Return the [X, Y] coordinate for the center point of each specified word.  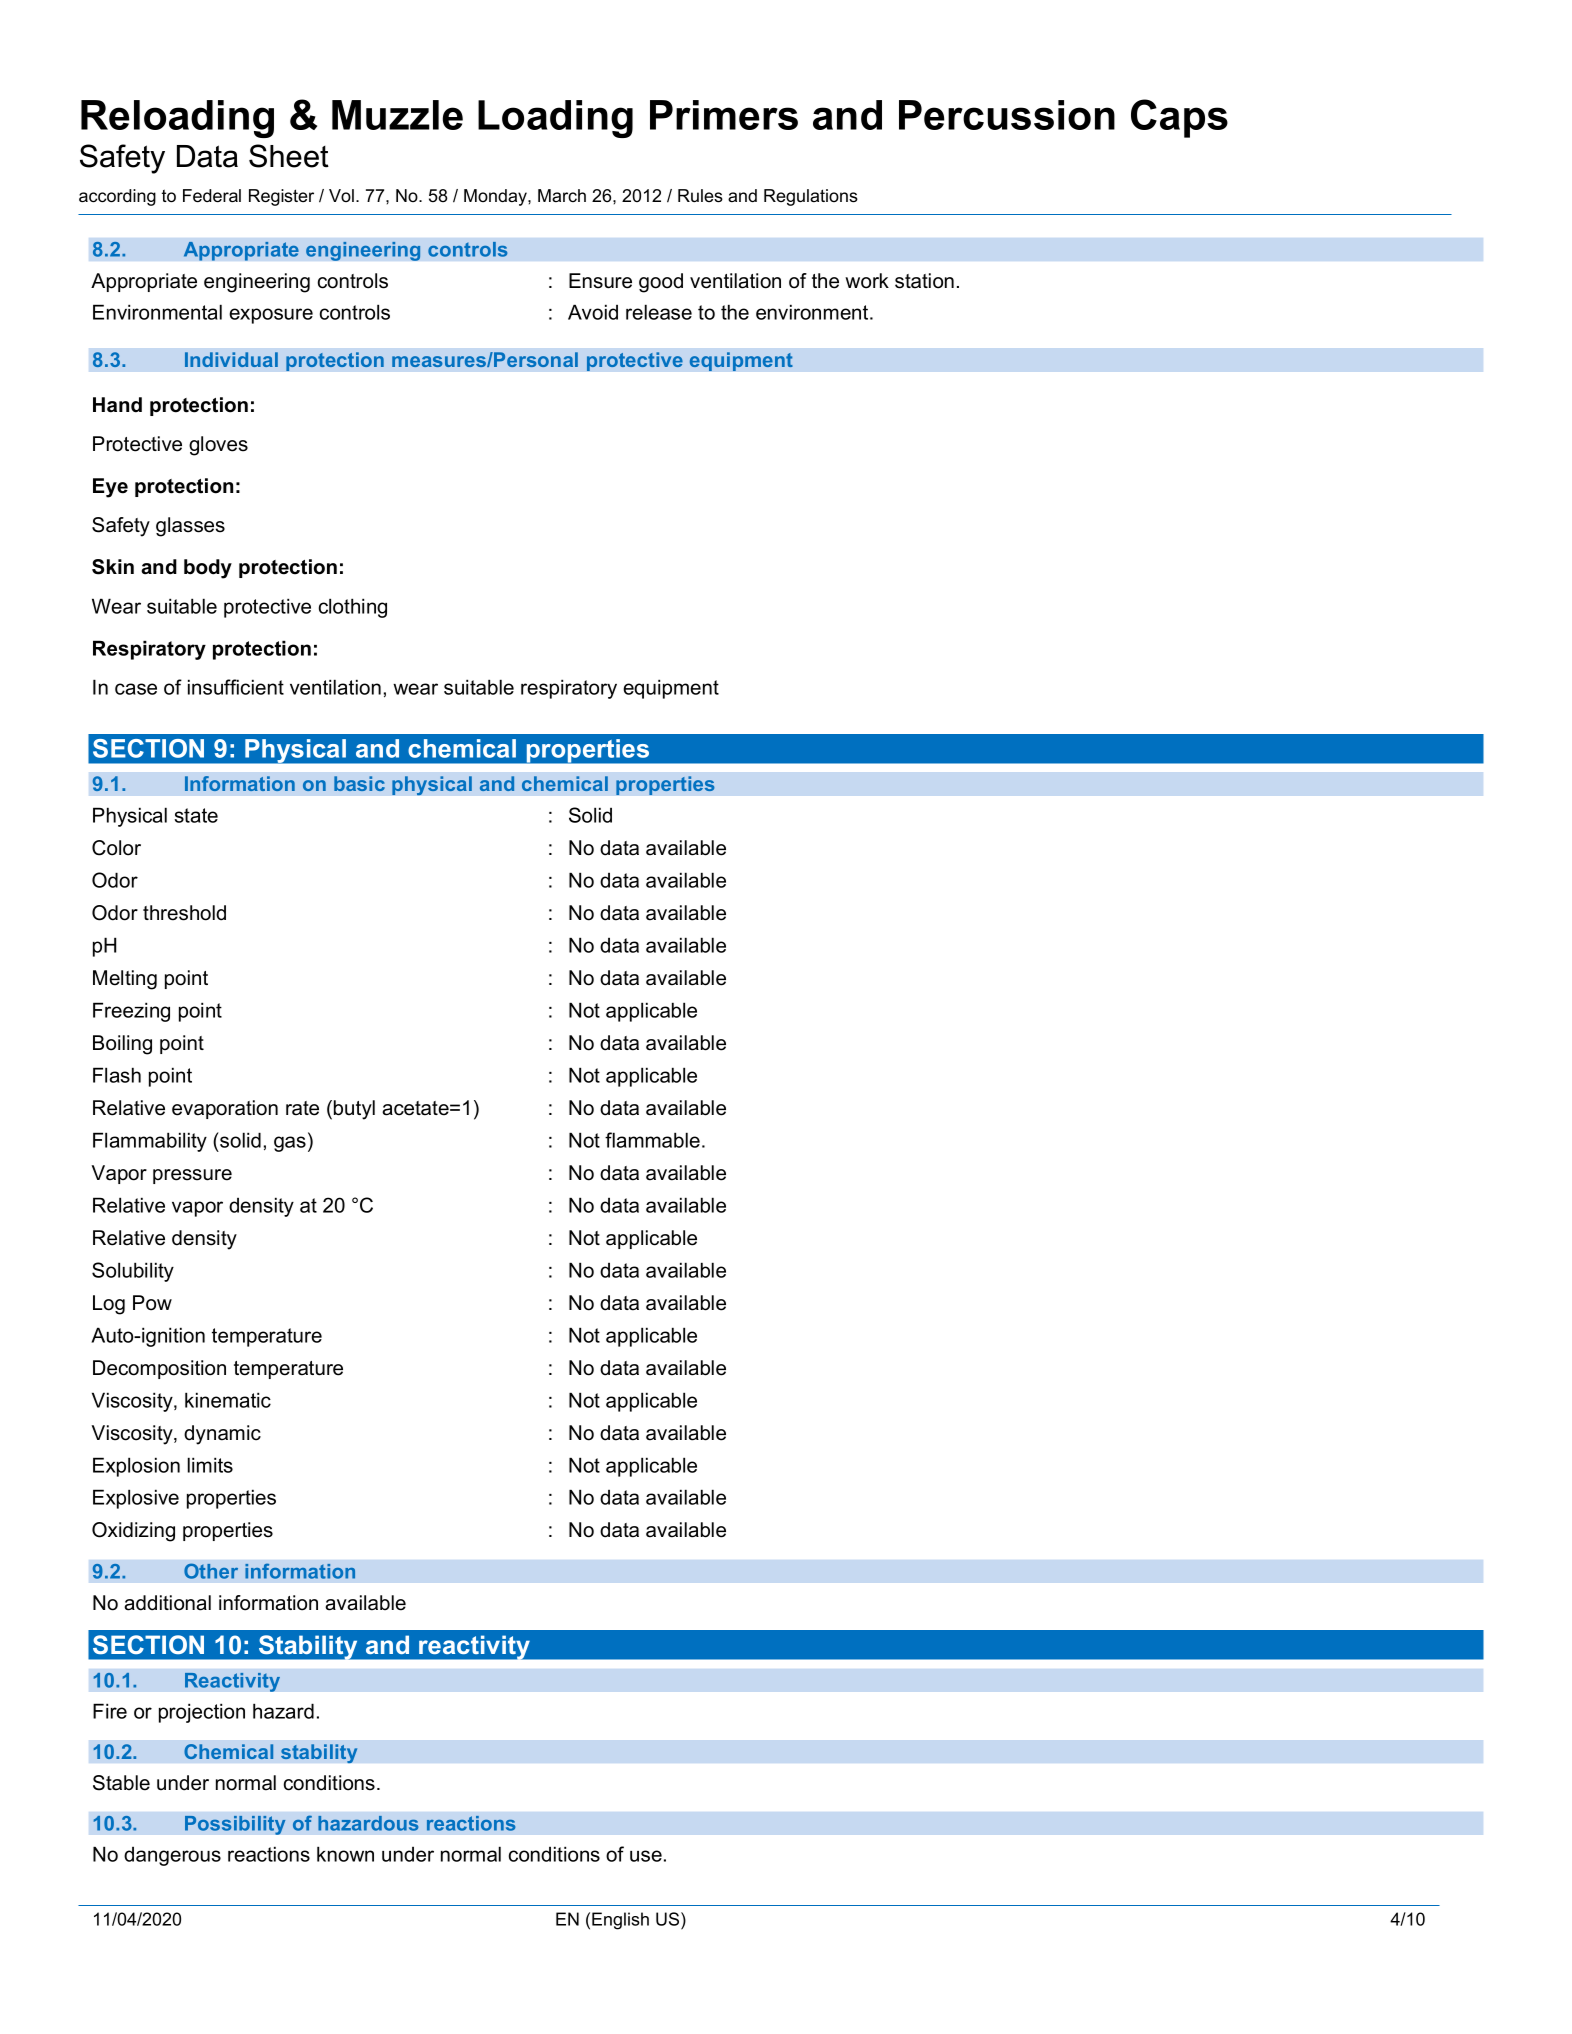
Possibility [235, 1825]
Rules [700, 196]
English [620, 1921]
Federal [212, 196]
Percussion [1007, 115]
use [646, 1856]
